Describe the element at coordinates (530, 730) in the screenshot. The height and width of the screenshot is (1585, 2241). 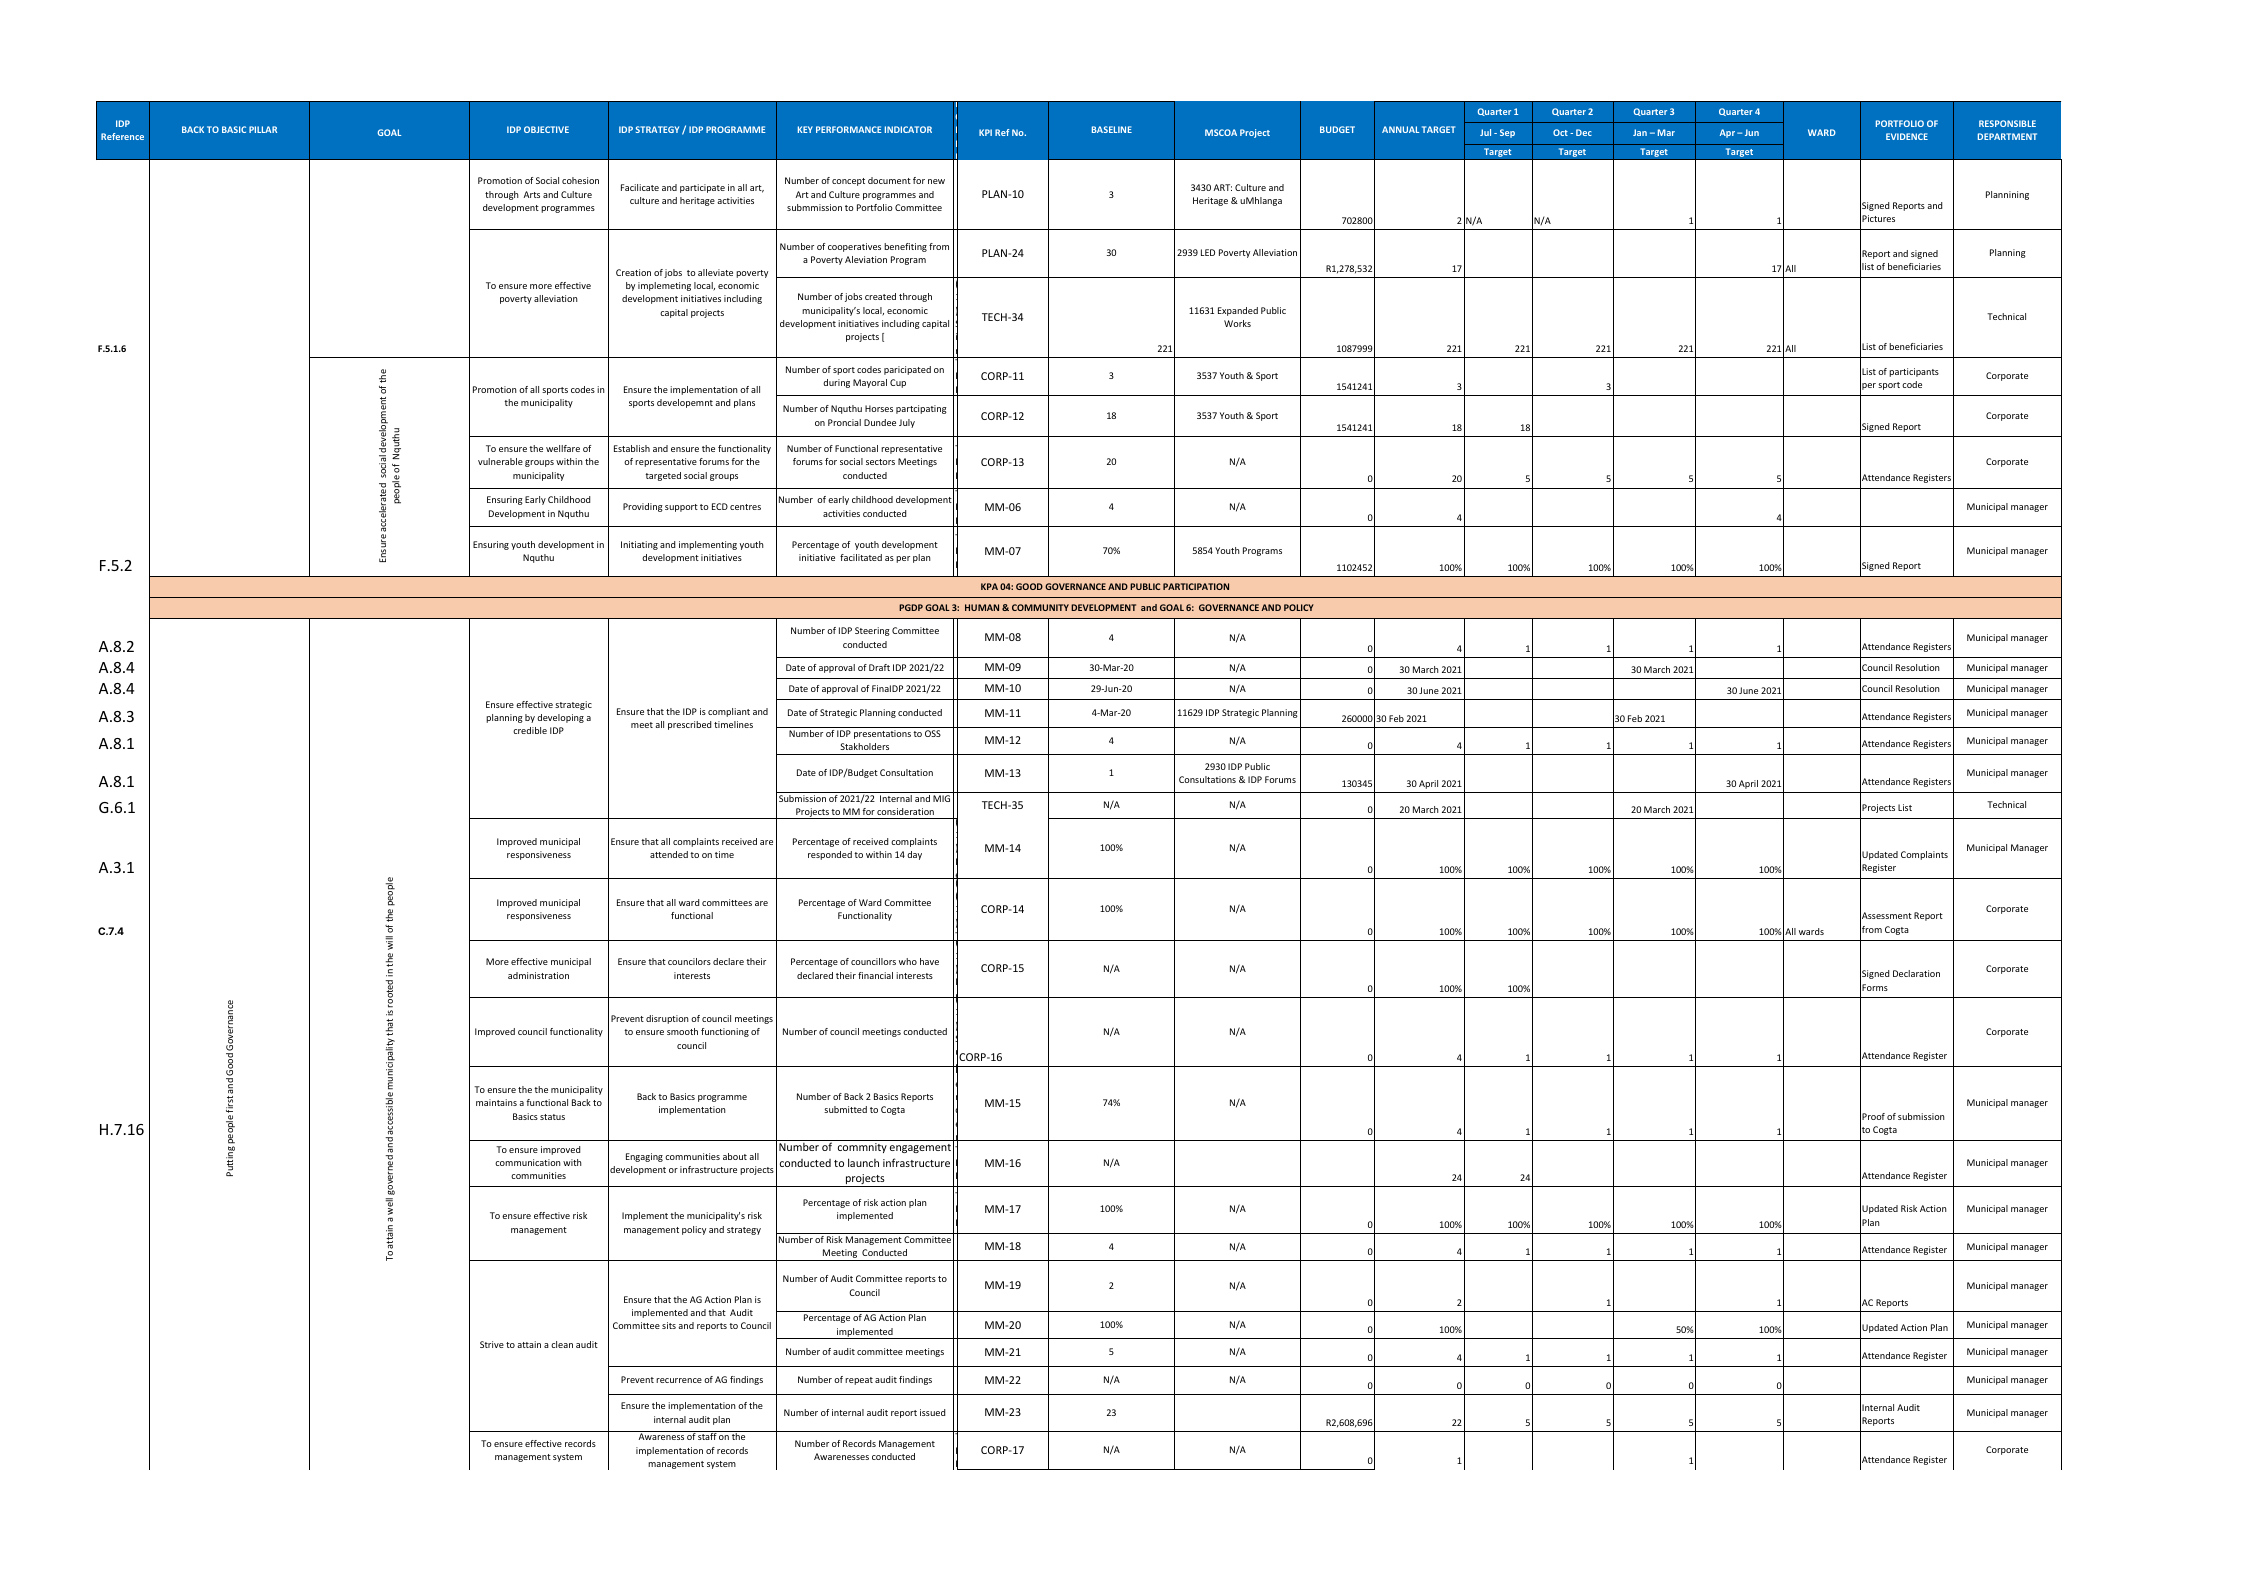
I see `credible` at that location.
